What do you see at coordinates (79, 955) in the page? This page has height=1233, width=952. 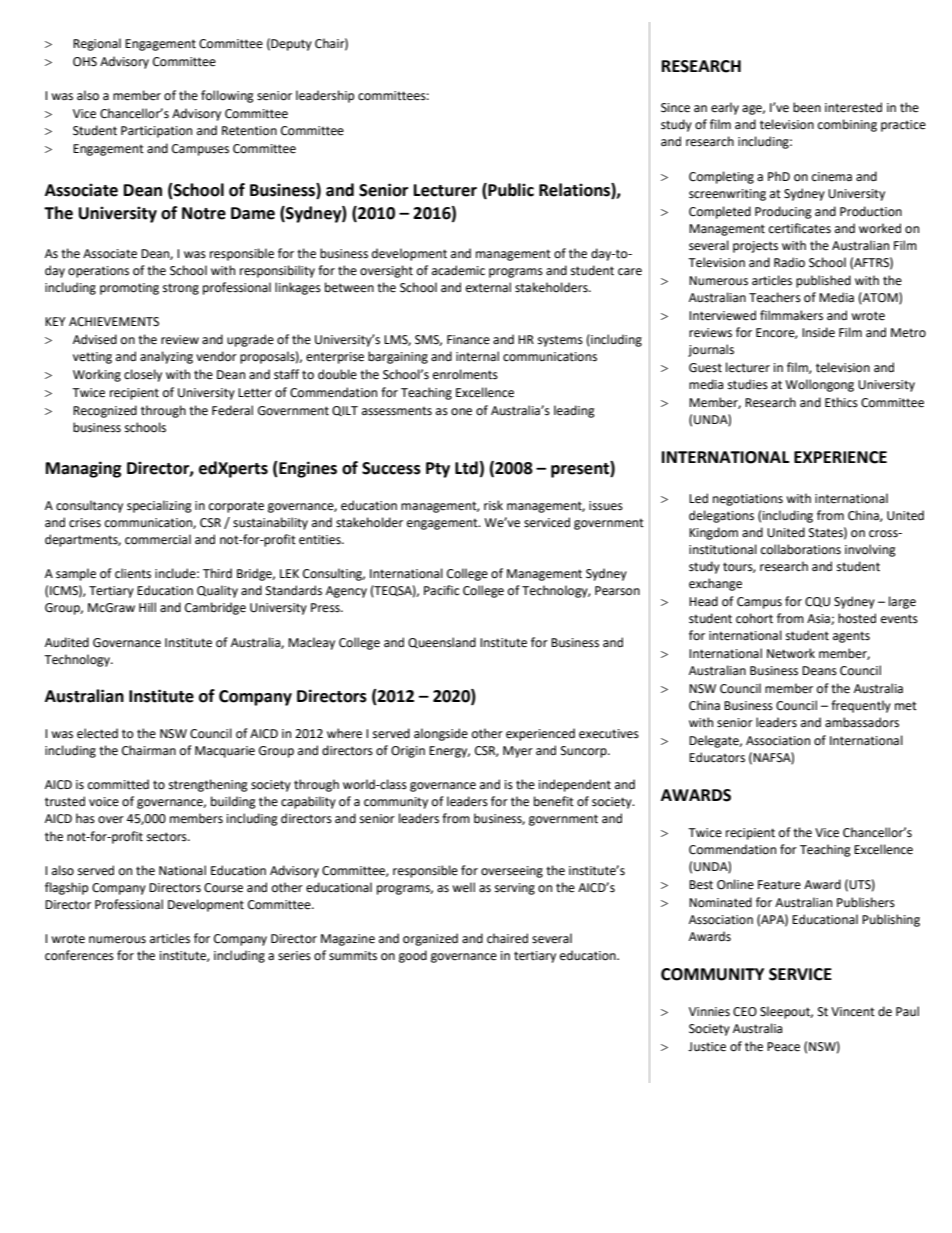 I see `conferences` at bounding box center [79, 955].
